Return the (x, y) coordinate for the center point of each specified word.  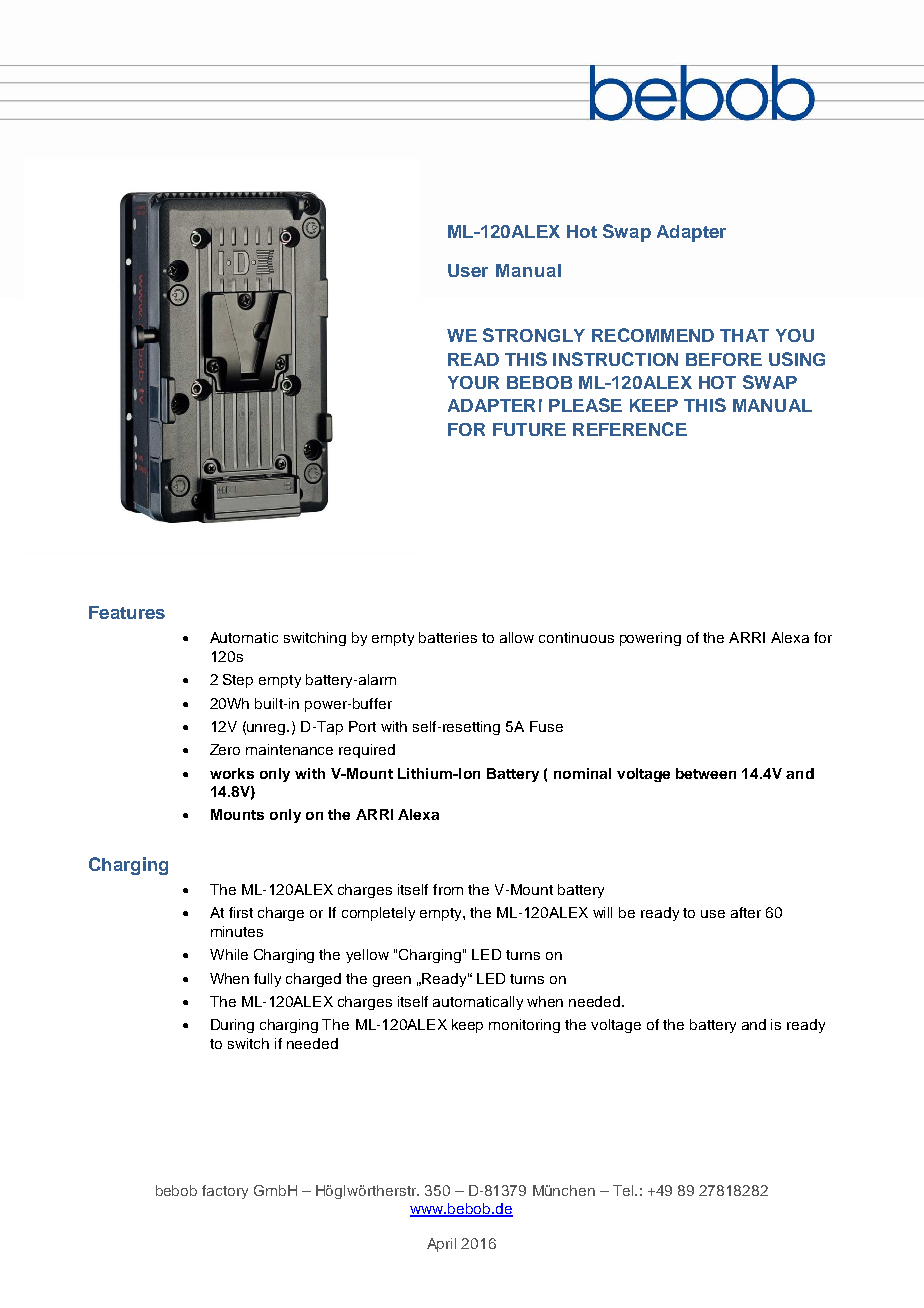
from (448, 889)
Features (127, 612)
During (232, 1026)
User (468, 270)
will (602, 912)
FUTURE (529, 429)
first (241, 912)
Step (238, 681)
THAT (744, 335)
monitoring (524, 1026)
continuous (576, 637)
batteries (448, 637)
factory (225, 1192)
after (746, 912)
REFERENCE (630, 429)
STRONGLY (534, 335)
